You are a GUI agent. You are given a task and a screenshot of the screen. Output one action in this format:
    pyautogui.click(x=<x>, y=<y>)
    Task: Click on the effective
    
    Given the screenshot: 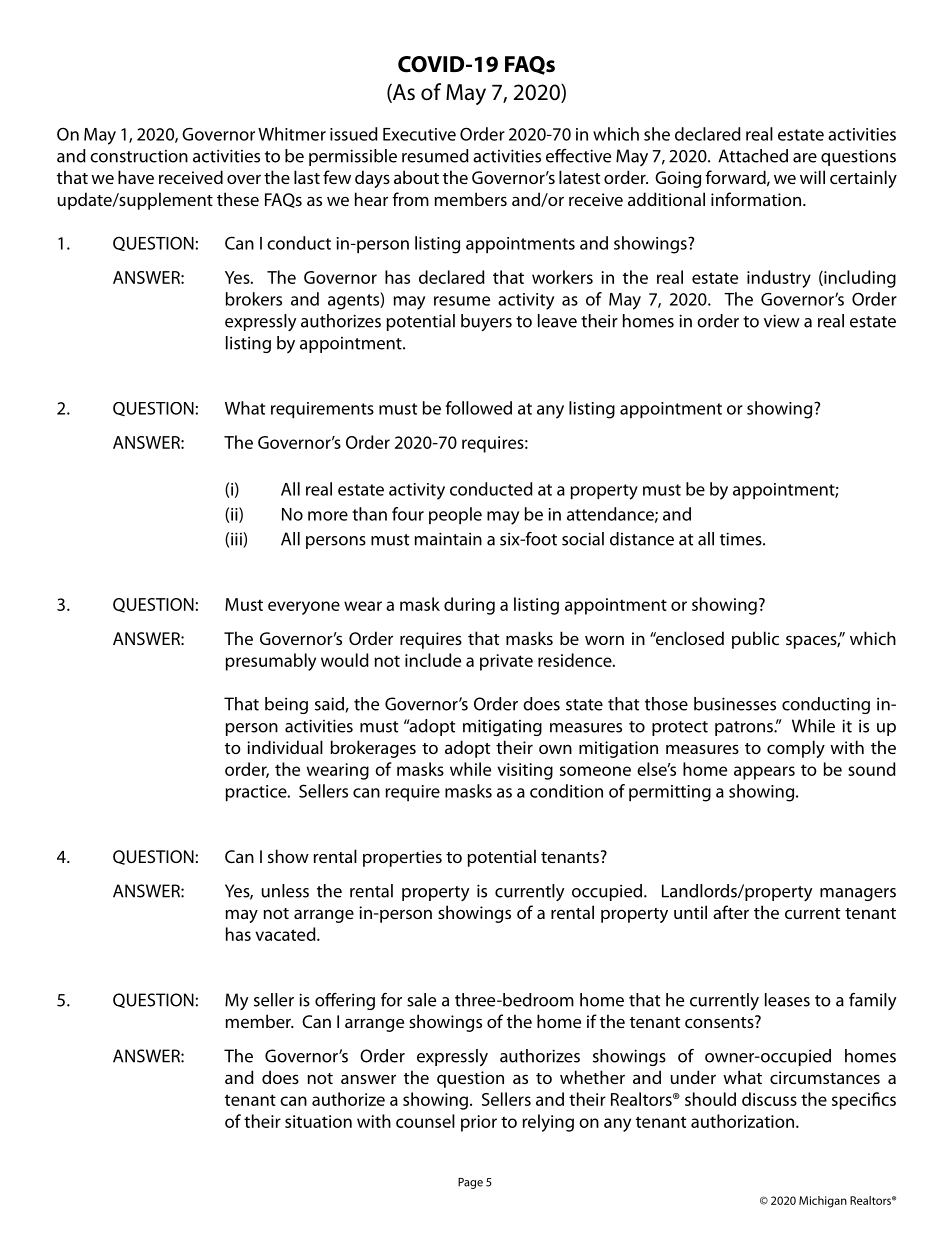 What is the action you would take?
    pyautogui.click(x=578, y=156)
